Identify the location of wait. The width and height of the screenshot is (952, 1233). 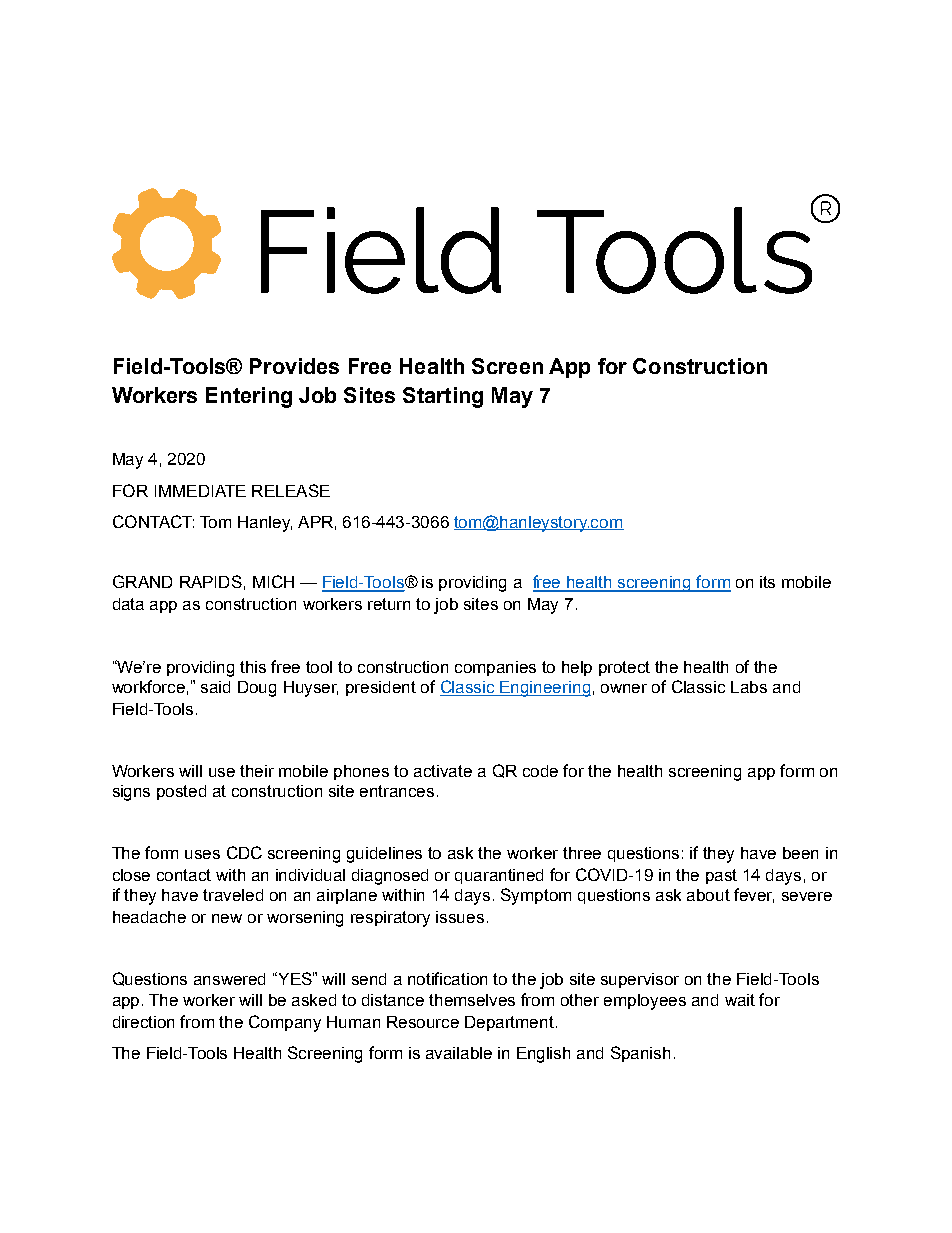
(740, 1000).
